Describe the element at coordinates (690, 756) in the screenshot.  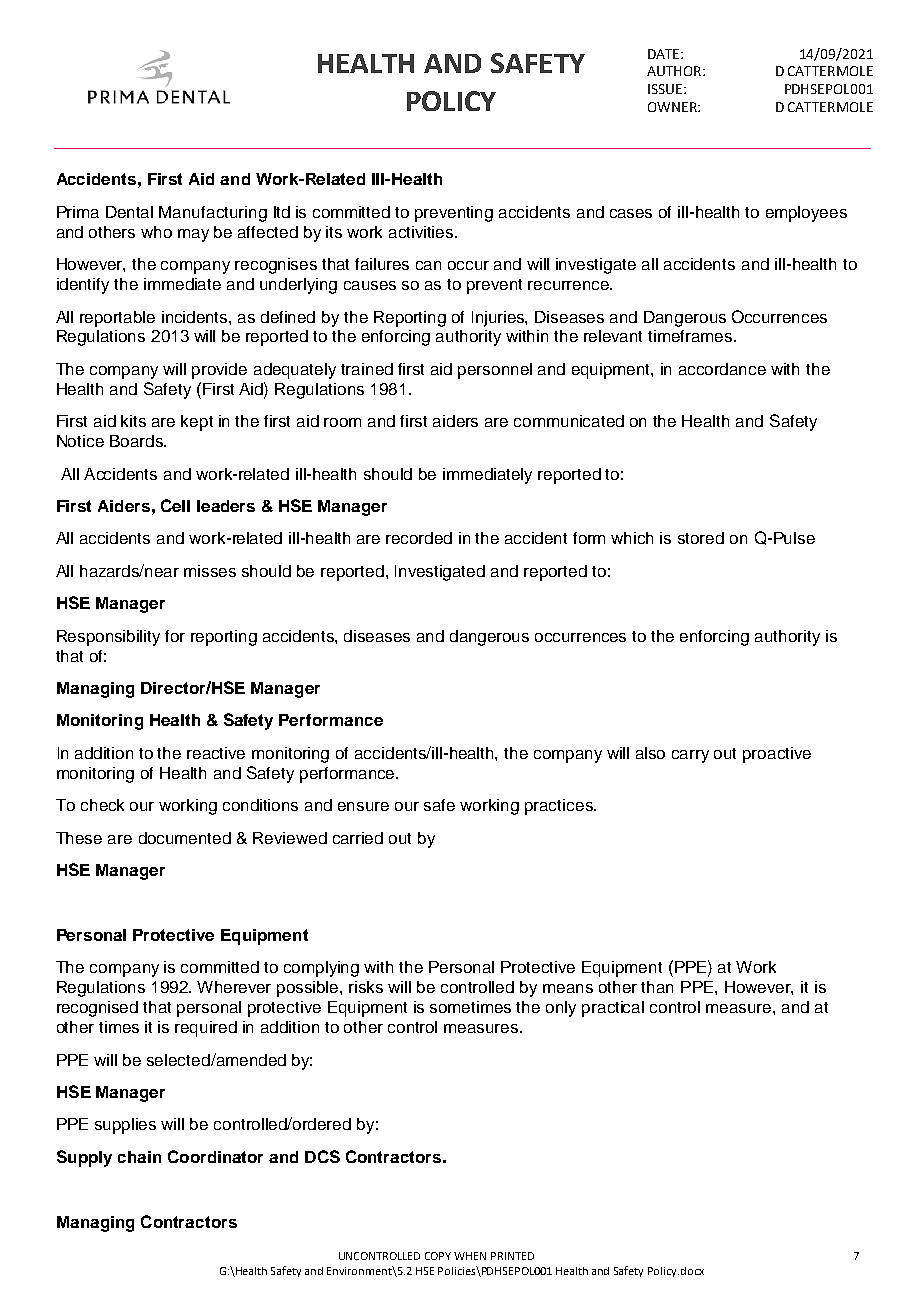
I see `carry` at that location.
